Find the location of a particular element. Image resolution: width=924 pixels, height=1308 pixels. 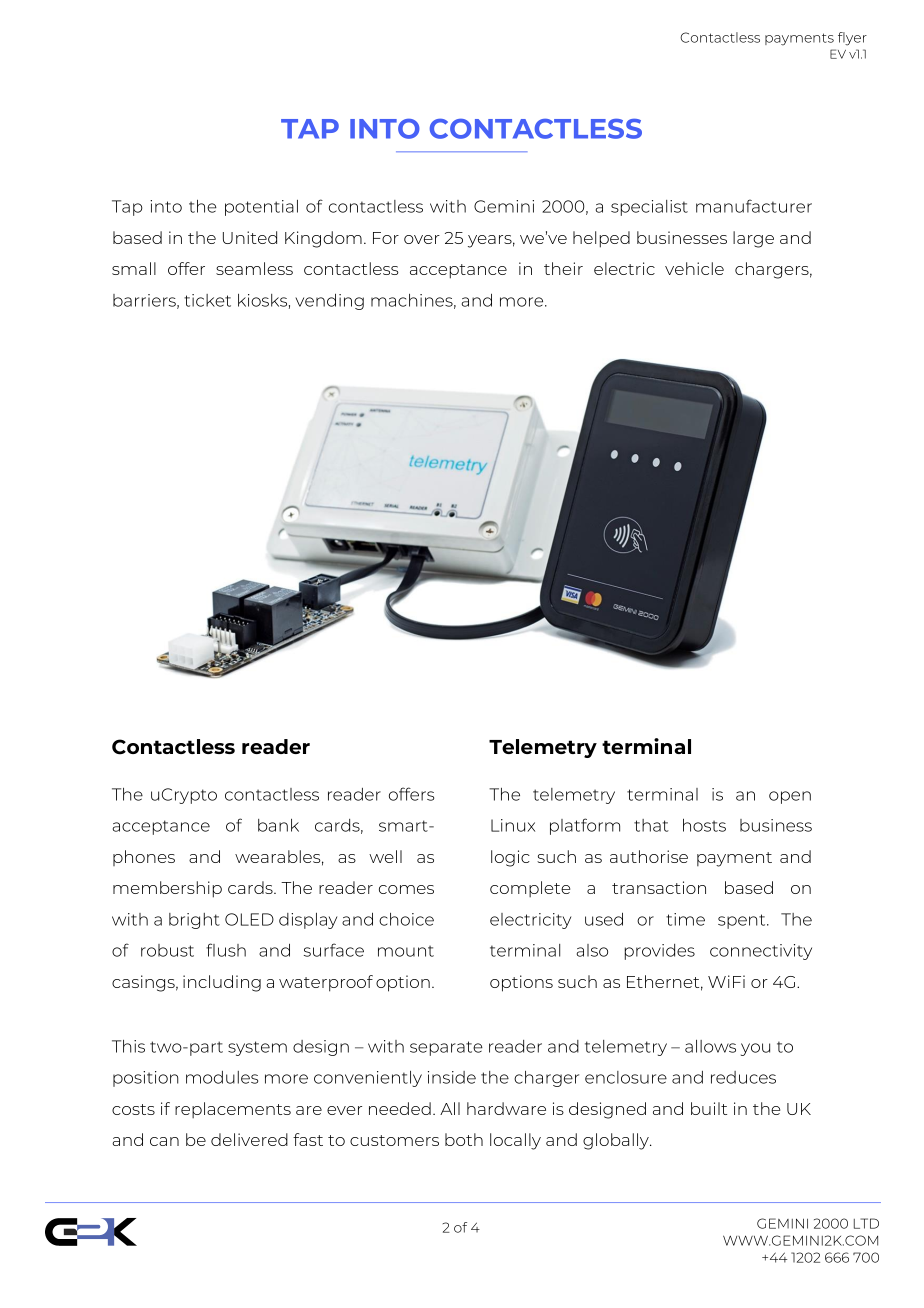

flyer is located at coordinates (852, 39).
